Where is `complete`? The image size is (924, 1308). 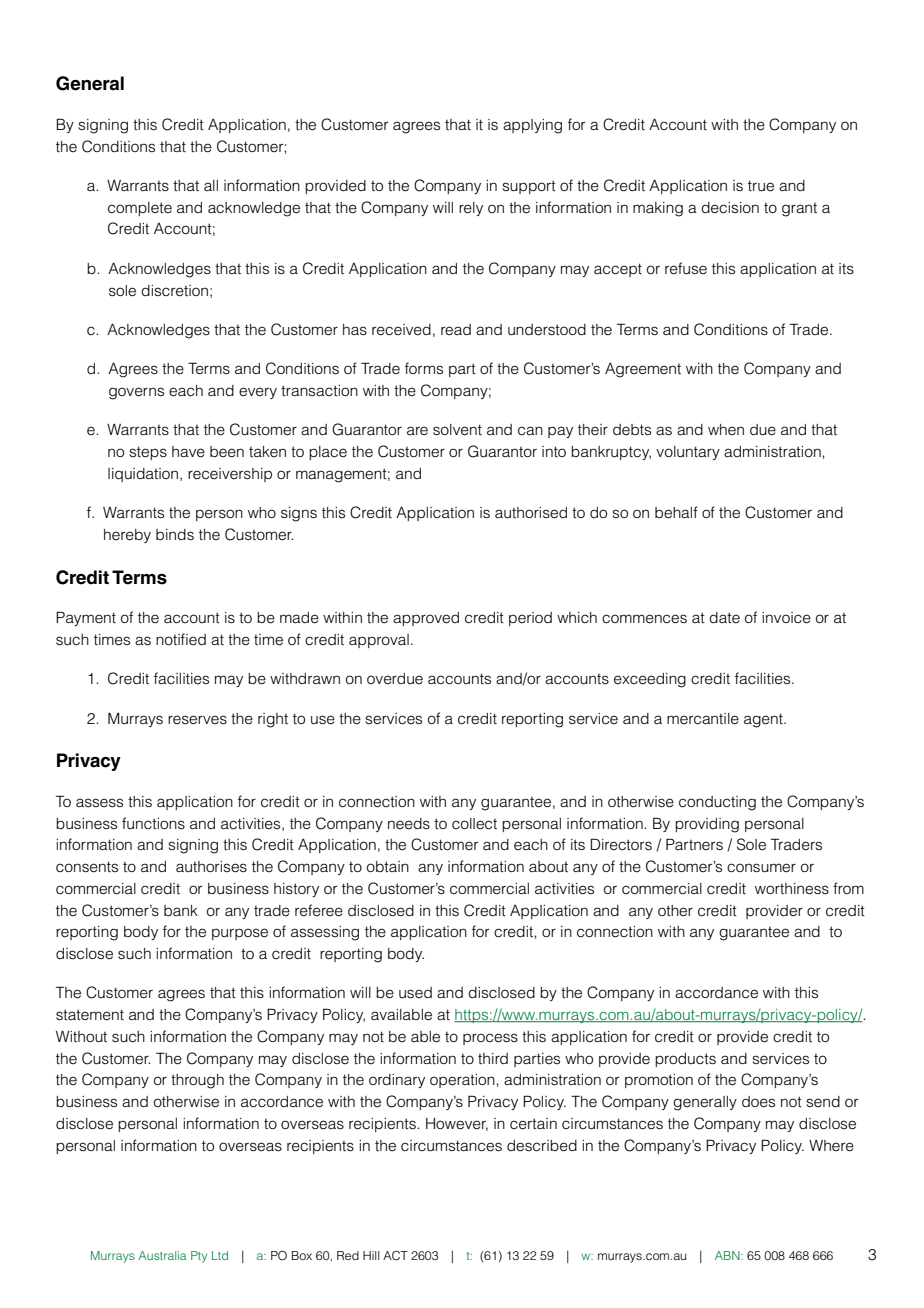
complete is located at coordinates (140, 209).
